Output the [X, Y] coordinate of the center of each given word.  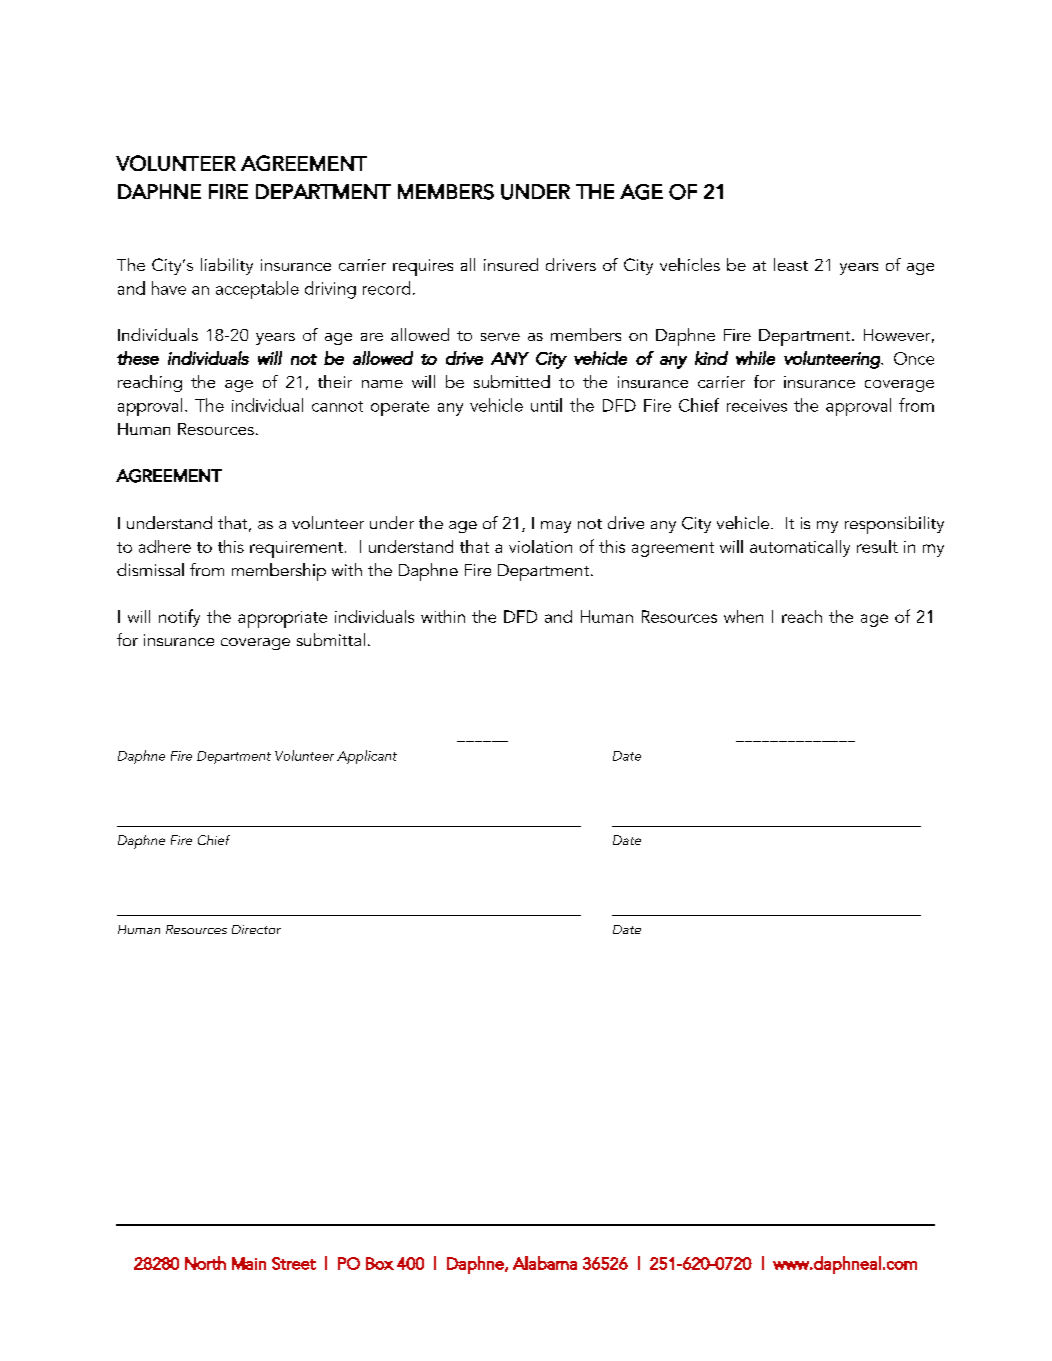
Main [249, 1263]
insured [511, 264]
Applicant [367, 757]
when [743, 616]
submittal [331, 639]
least [791, 264]
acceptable [257, 290]
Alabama [545, 1263]
